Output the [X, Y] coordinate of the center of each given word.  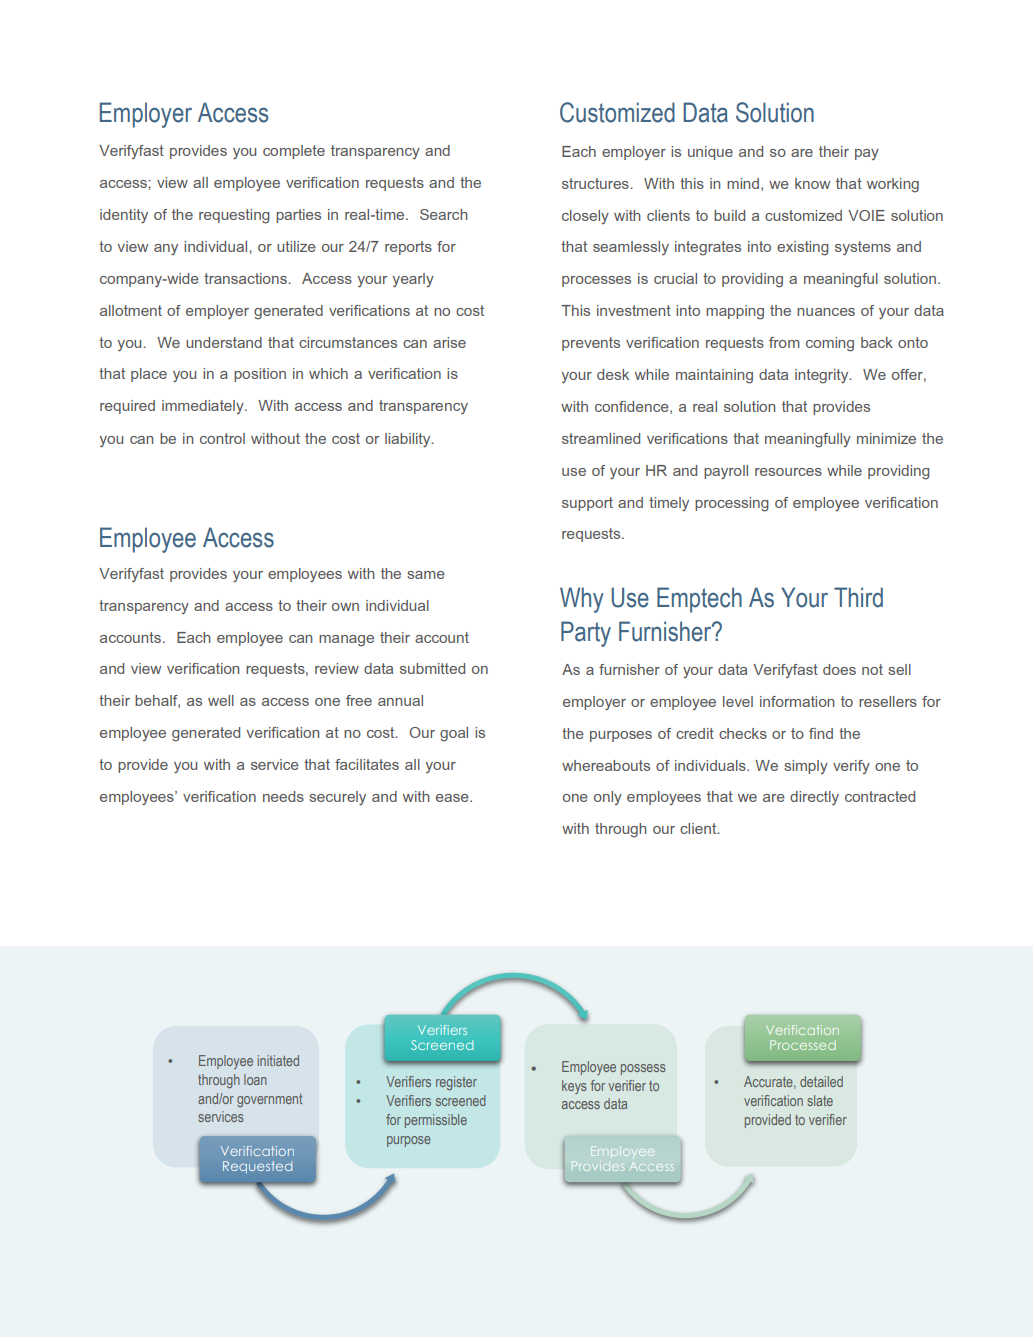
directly [814, 798]
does [839, 669]
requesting [234, 216]
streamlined [601, 438]
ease [453, 798]
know [812, 183]
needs [283, 796]
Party [586, 634]
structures [596, 183]
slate [820, 1100]
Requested [257, 1167]
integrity [823, 376]
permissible [436, 1121]
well [221, 700]
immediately [204, 407]
